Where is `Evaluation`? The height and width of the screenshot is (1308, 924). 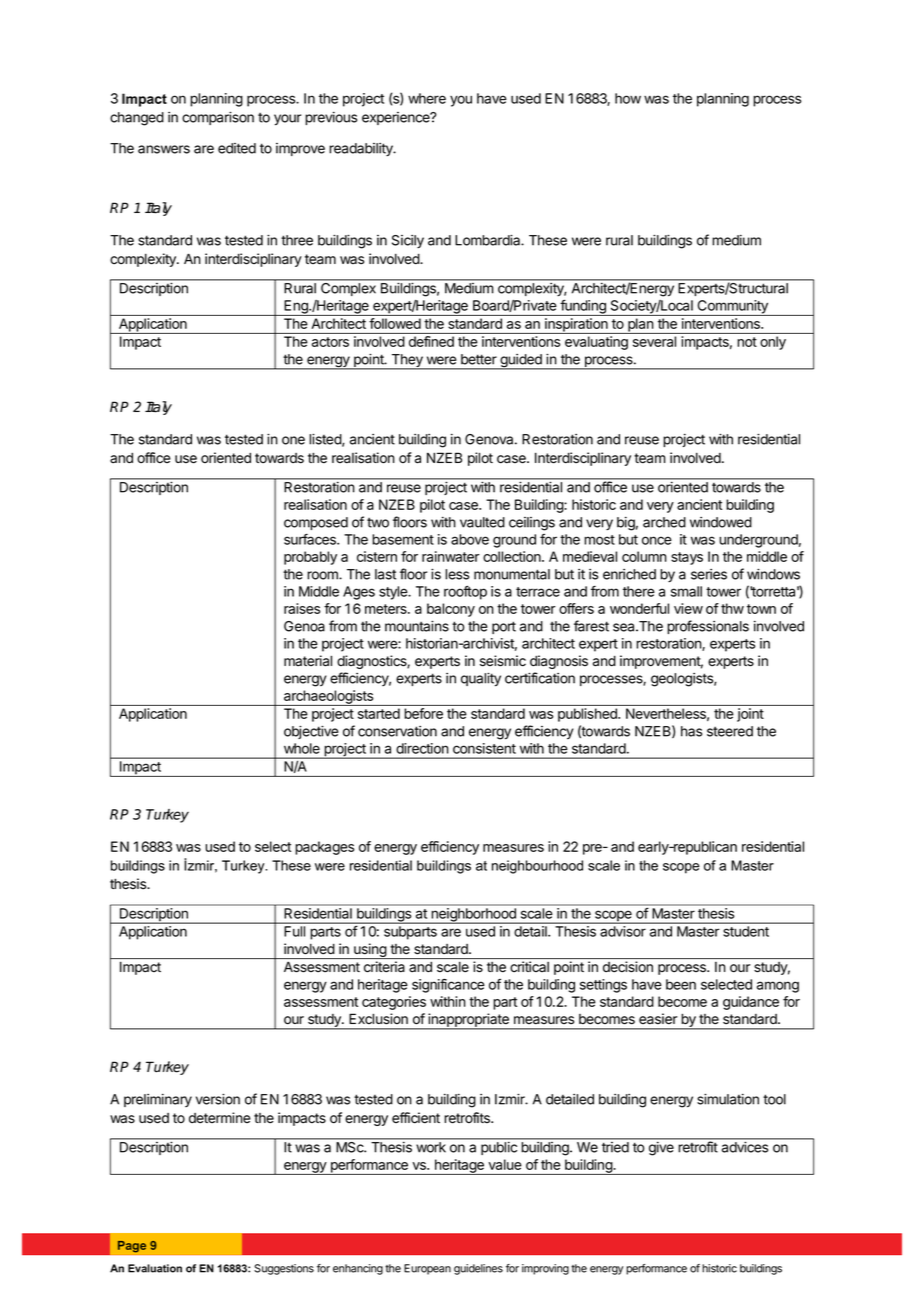 Evaluation is located at coordinates (155, 1268).
